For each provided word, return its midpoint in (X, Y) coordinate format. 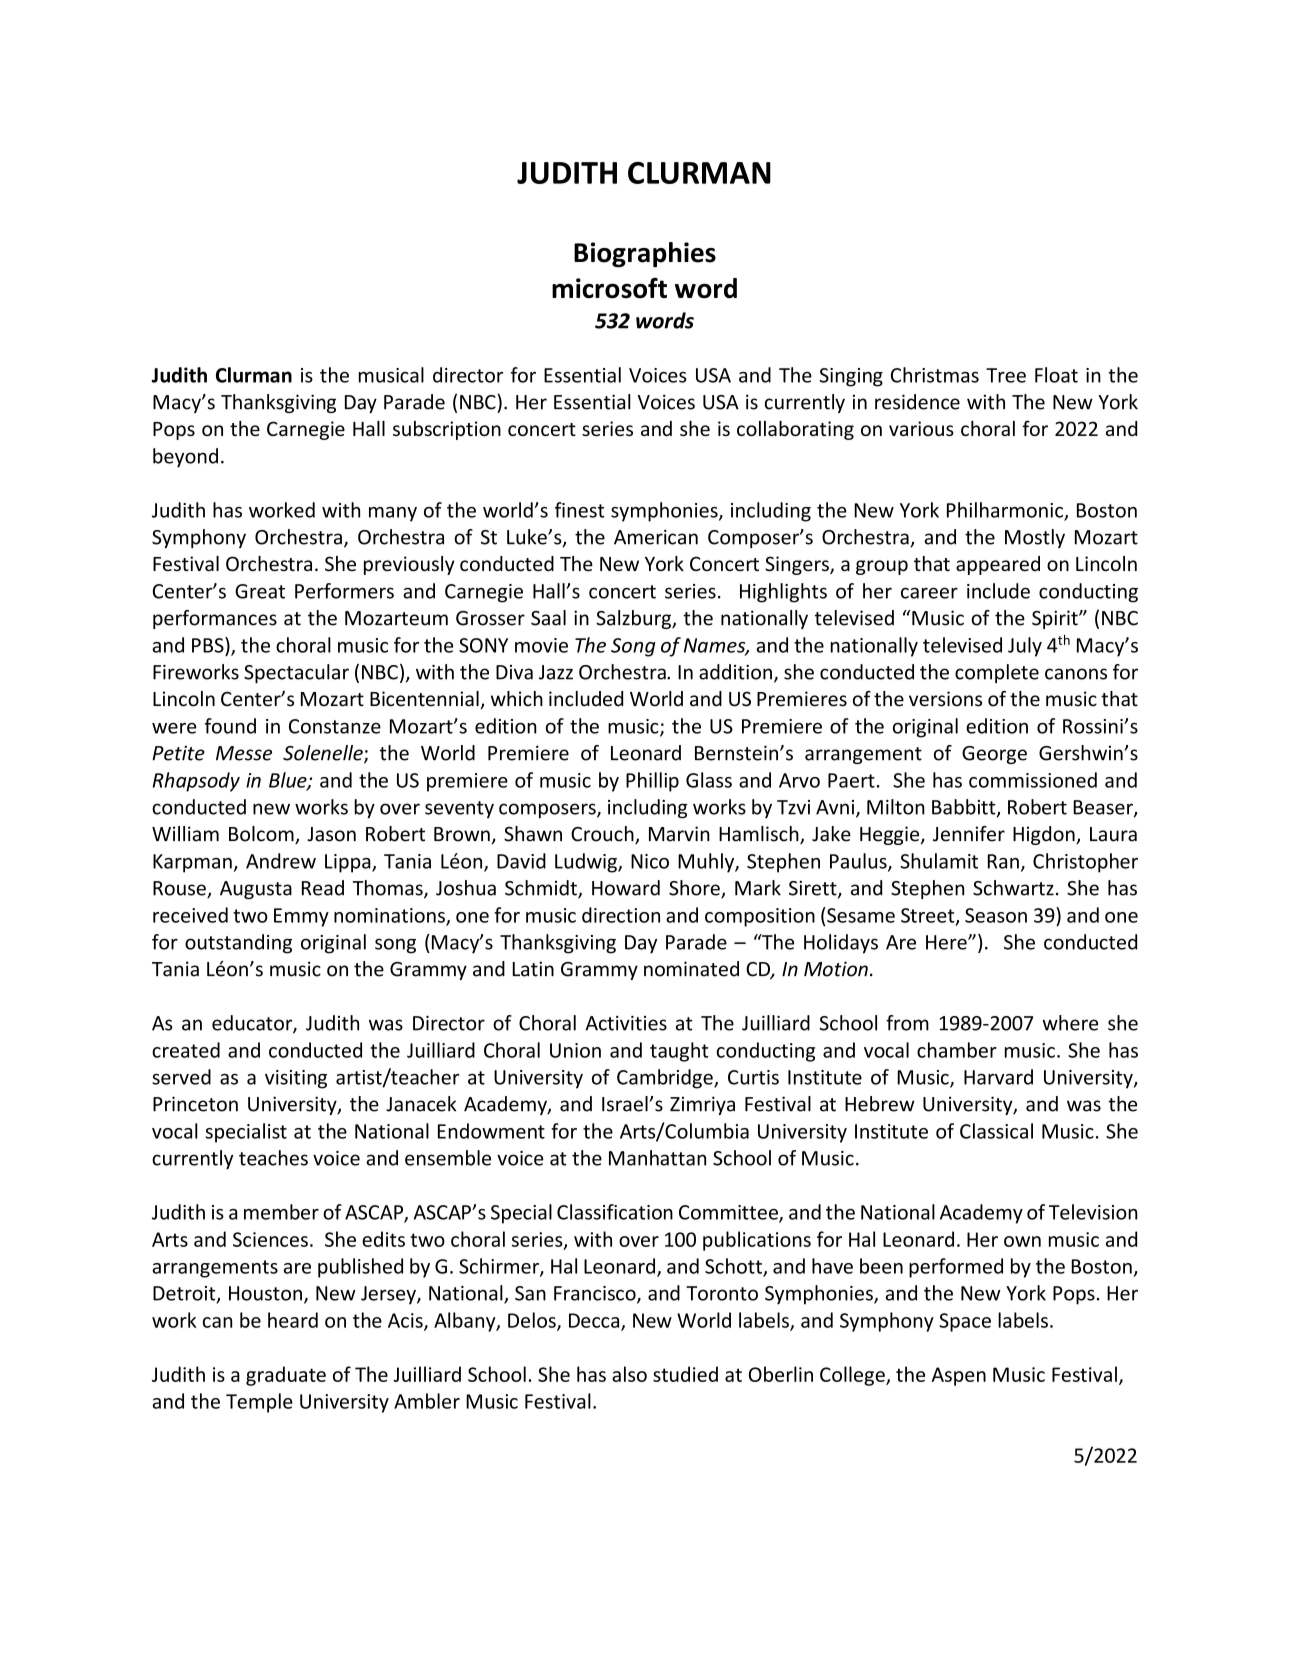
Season (996, 915)
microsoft (609, 288)
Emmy (301, 917)
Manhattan (657, 1158)
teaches (273, 1158)
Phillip (652, 782)
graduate (286, 1376)
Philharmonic (1006, 511)
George (994, 755)
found (230, 726)
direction (621, 915)
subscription (447, 430)
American (656, 537)
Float (1056, 375)
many (393, 514)
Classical (996, 1131)
